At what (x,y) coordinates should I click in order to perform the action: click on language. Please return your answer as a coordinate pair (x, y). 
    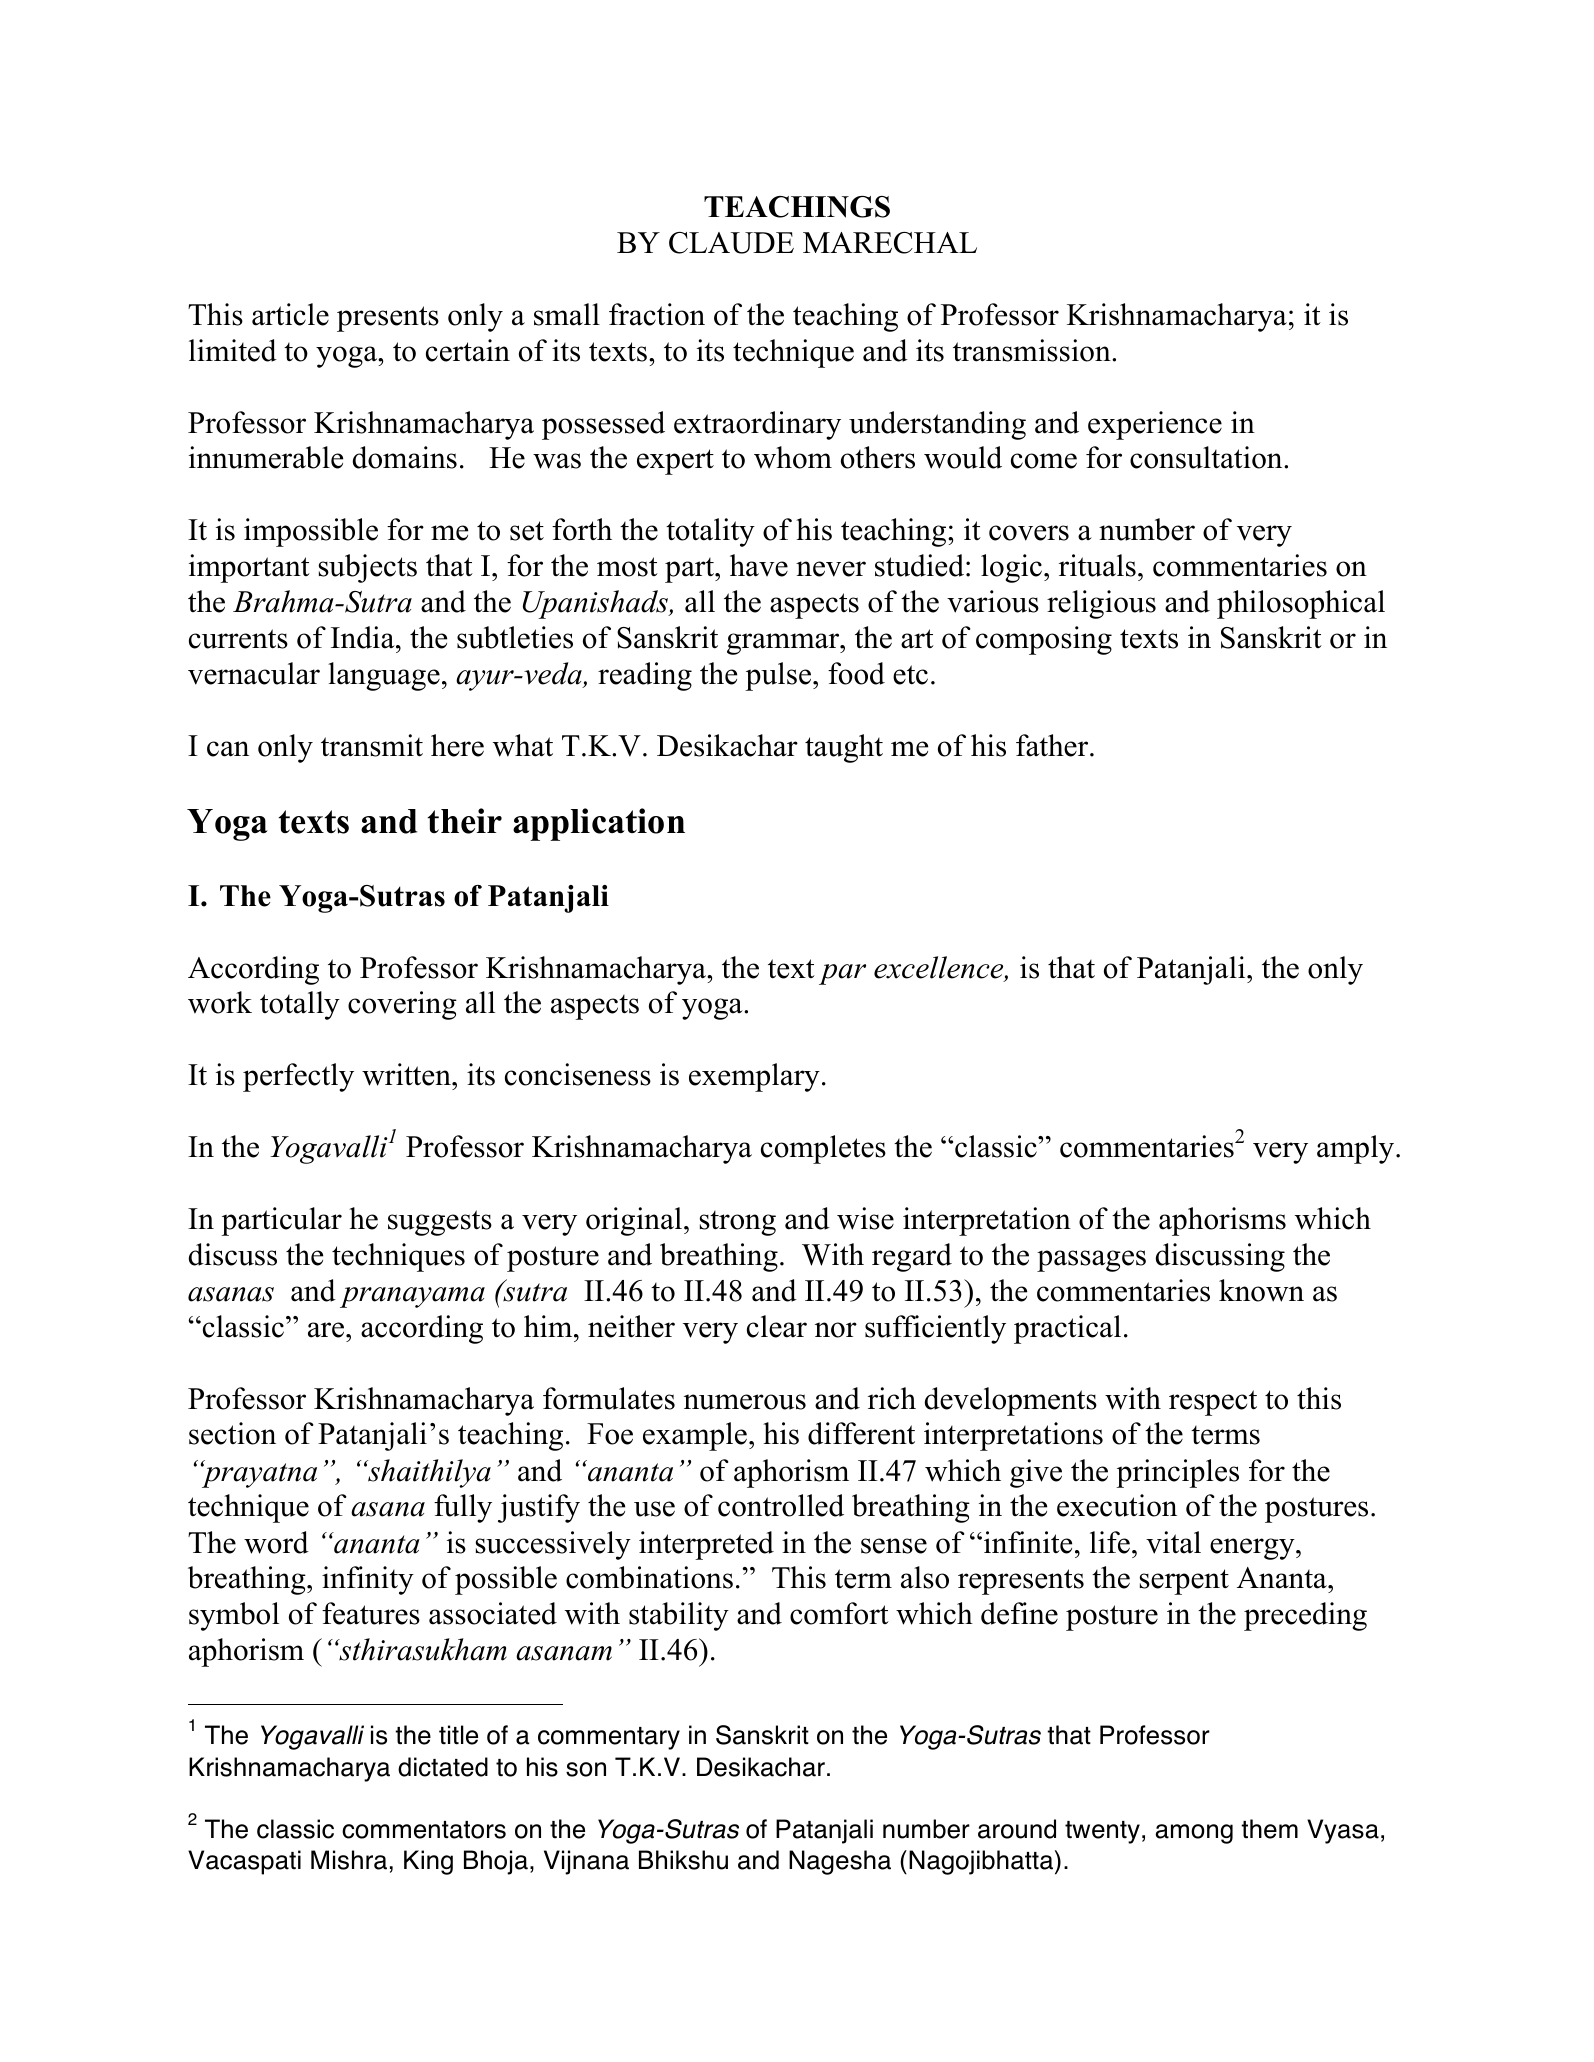
    Looking at the image, I should click on (384, 676).
